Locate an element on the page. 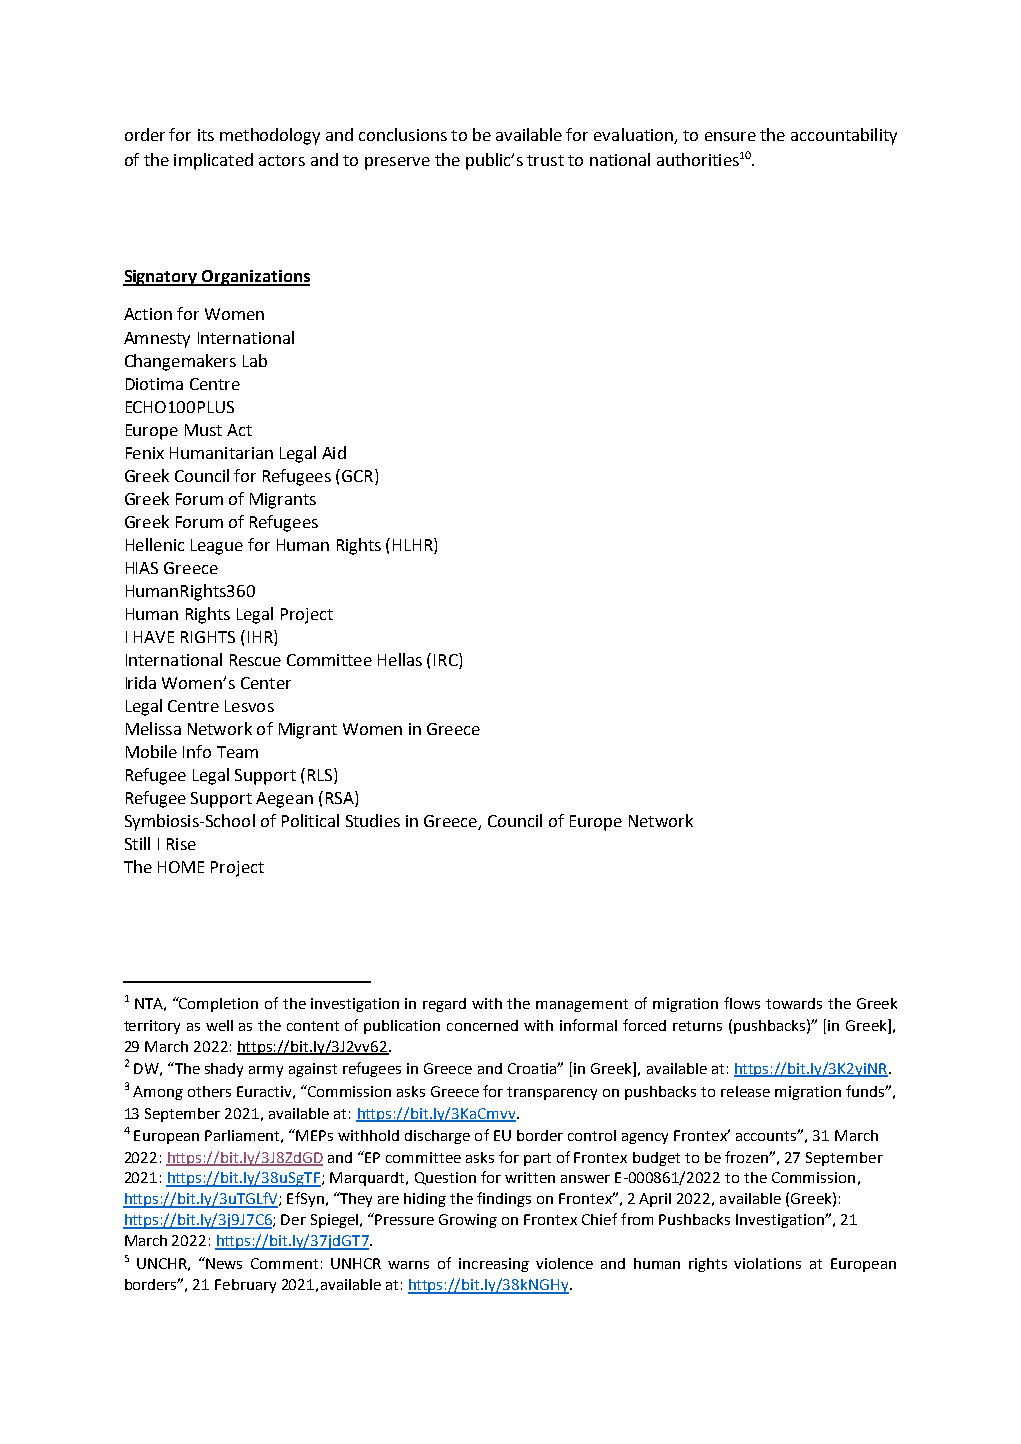 The width and height of the page is (1021, 1444). ensure is located at coordinates (730, 136).
